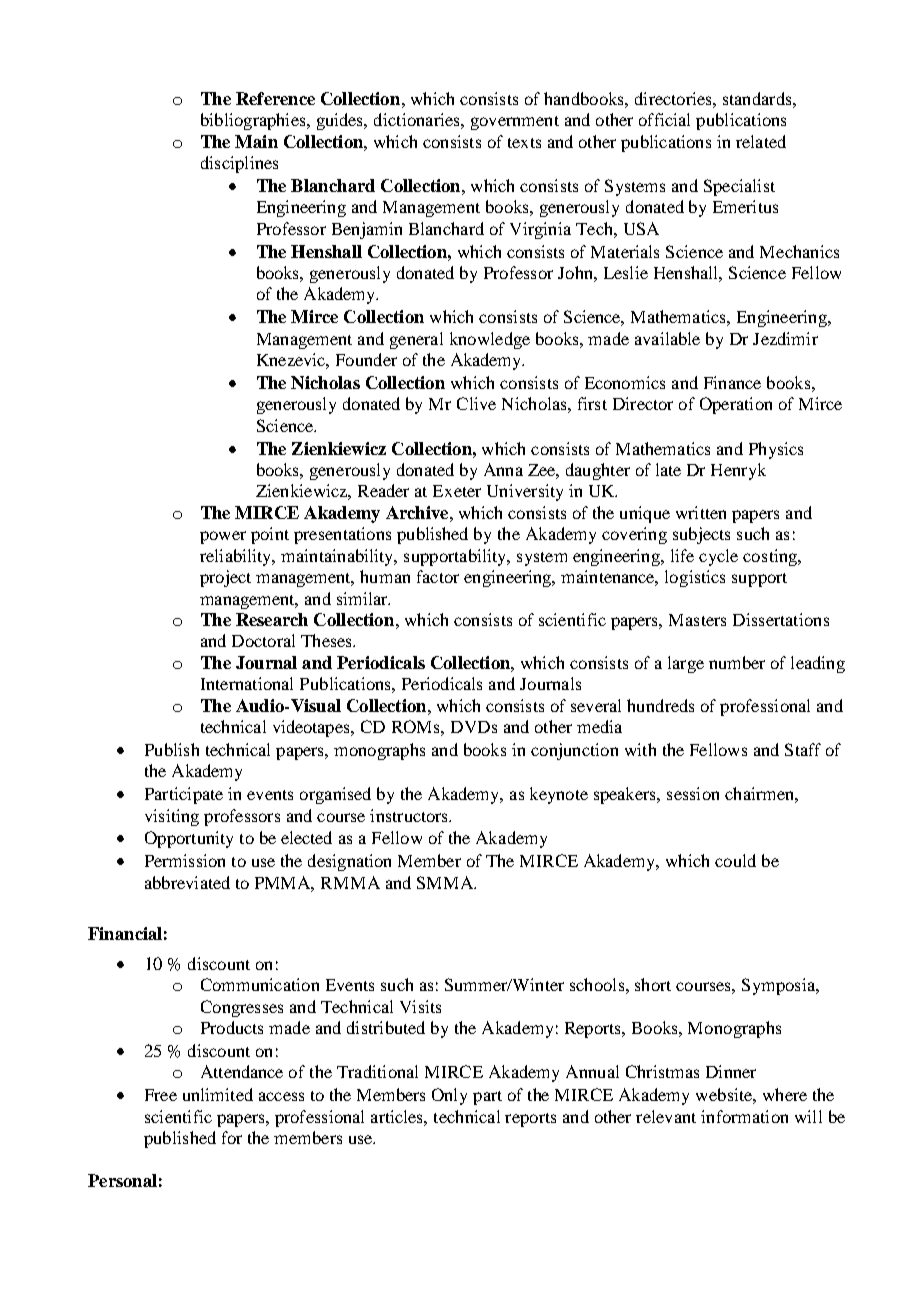 Image resolution: width=924 pixels, height=1308 pixels. What do you see at coordinates (515, 123) in the image?
I see `government` at bounding box center [515, 123].
